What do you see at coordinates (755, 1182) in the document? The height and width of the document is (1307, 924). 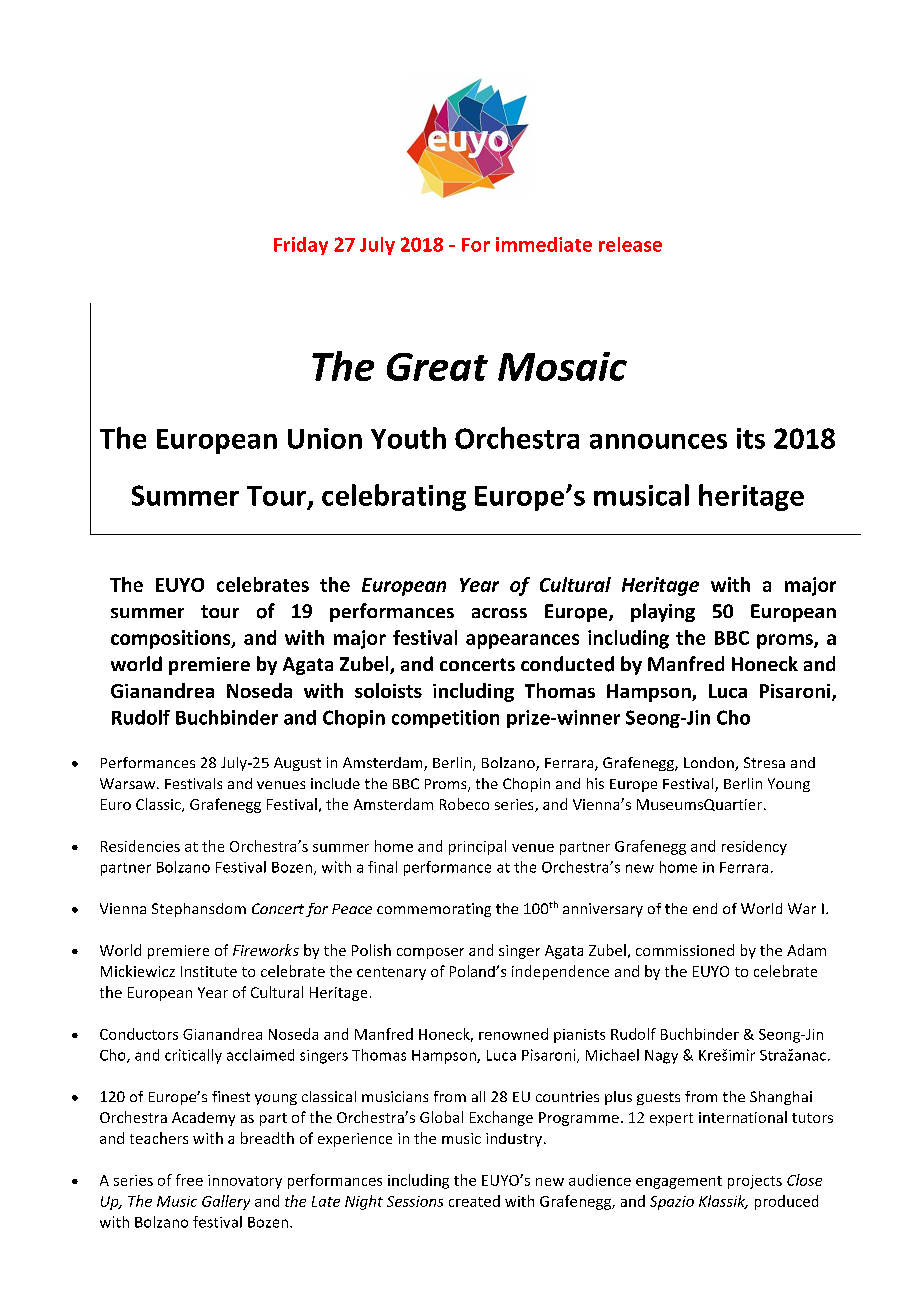 I see `projects` at bounding box center [755, 1182].
